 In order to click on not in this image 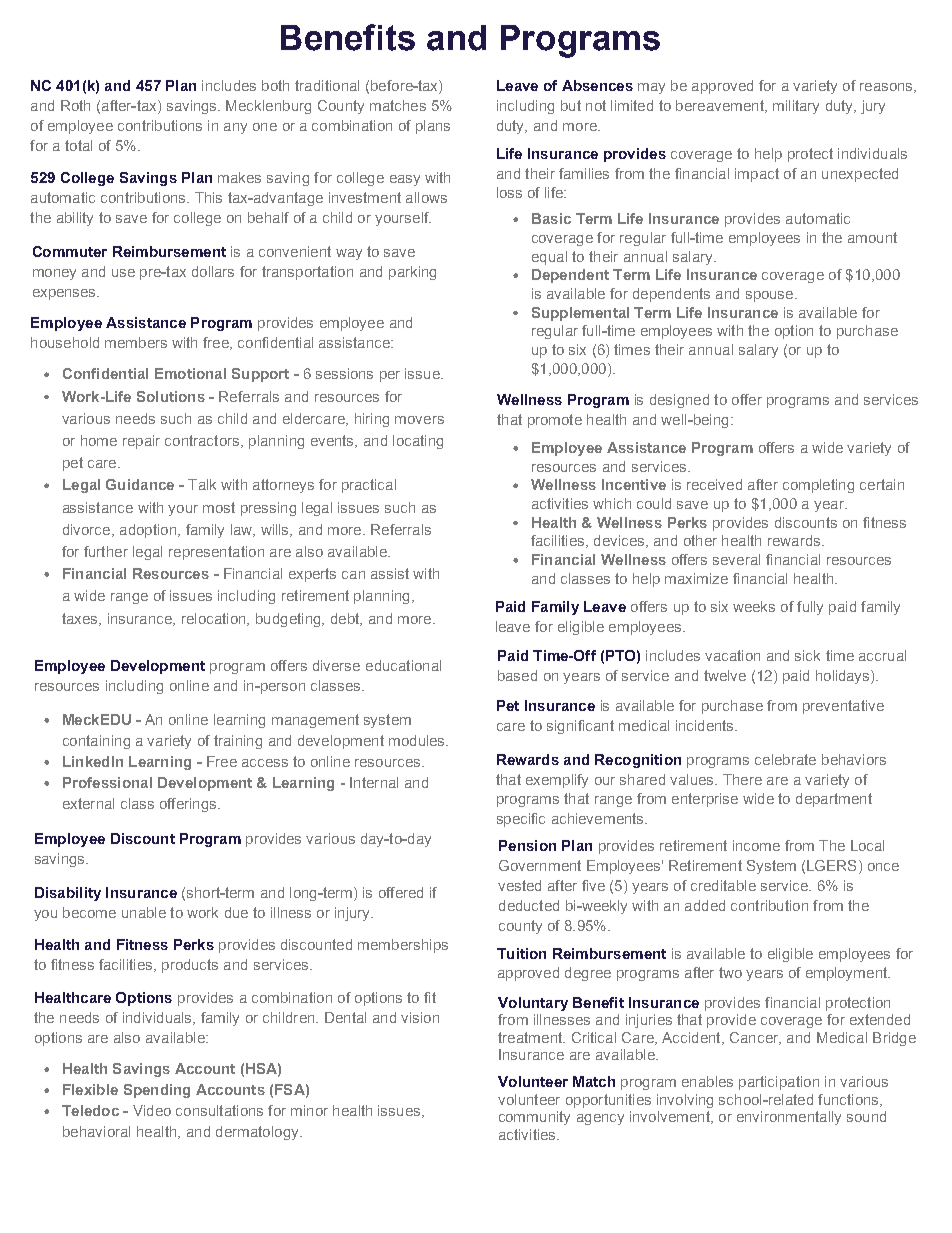, I will do `click(596, 105)`.
